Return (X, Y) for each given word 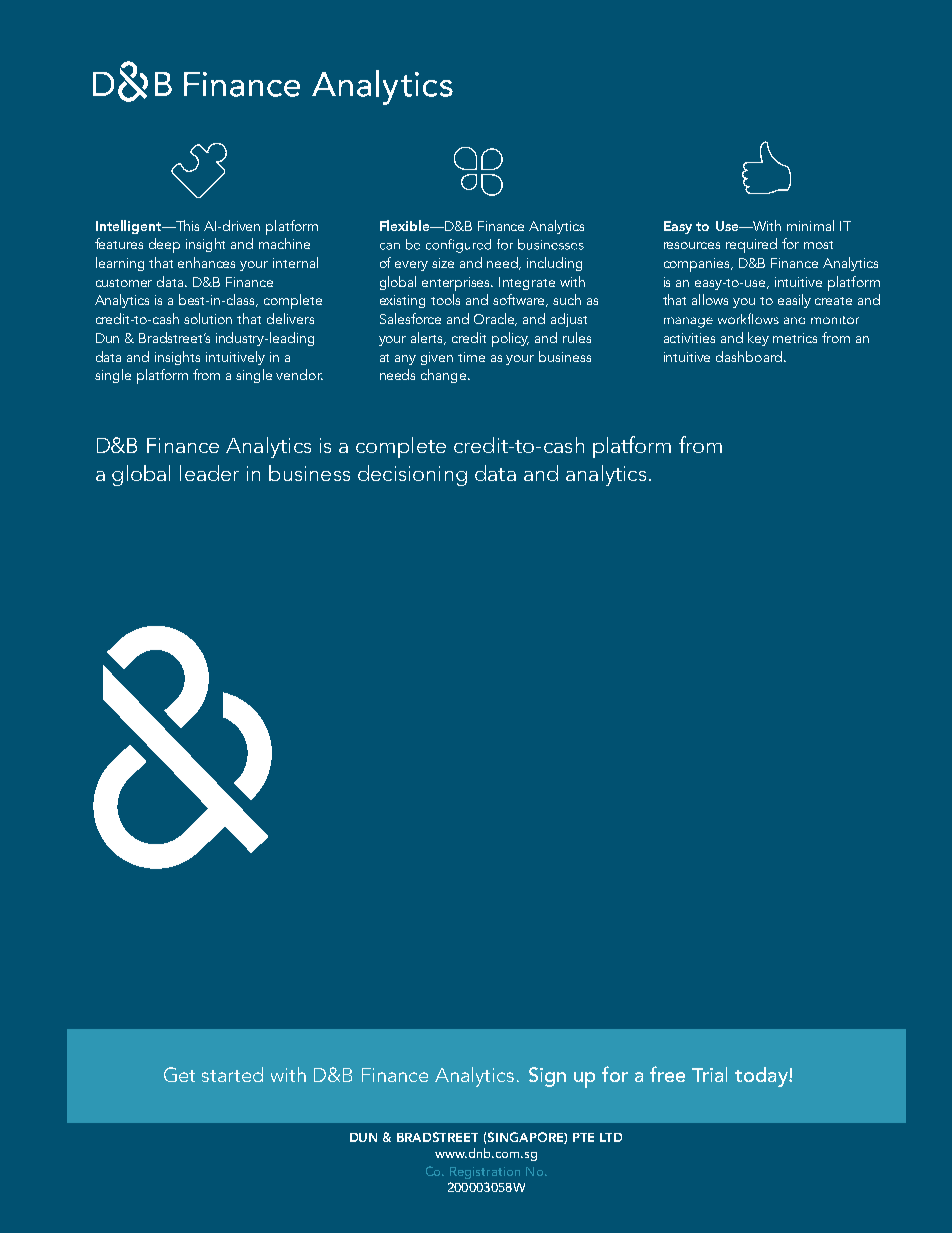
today (762, 1077)
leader (209, 473)
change (445, 376)
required (751, 245)
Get (179, 1074)
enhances (206, 262)
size (443, 263)
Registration (485, 1173)
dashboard (749, 356)
